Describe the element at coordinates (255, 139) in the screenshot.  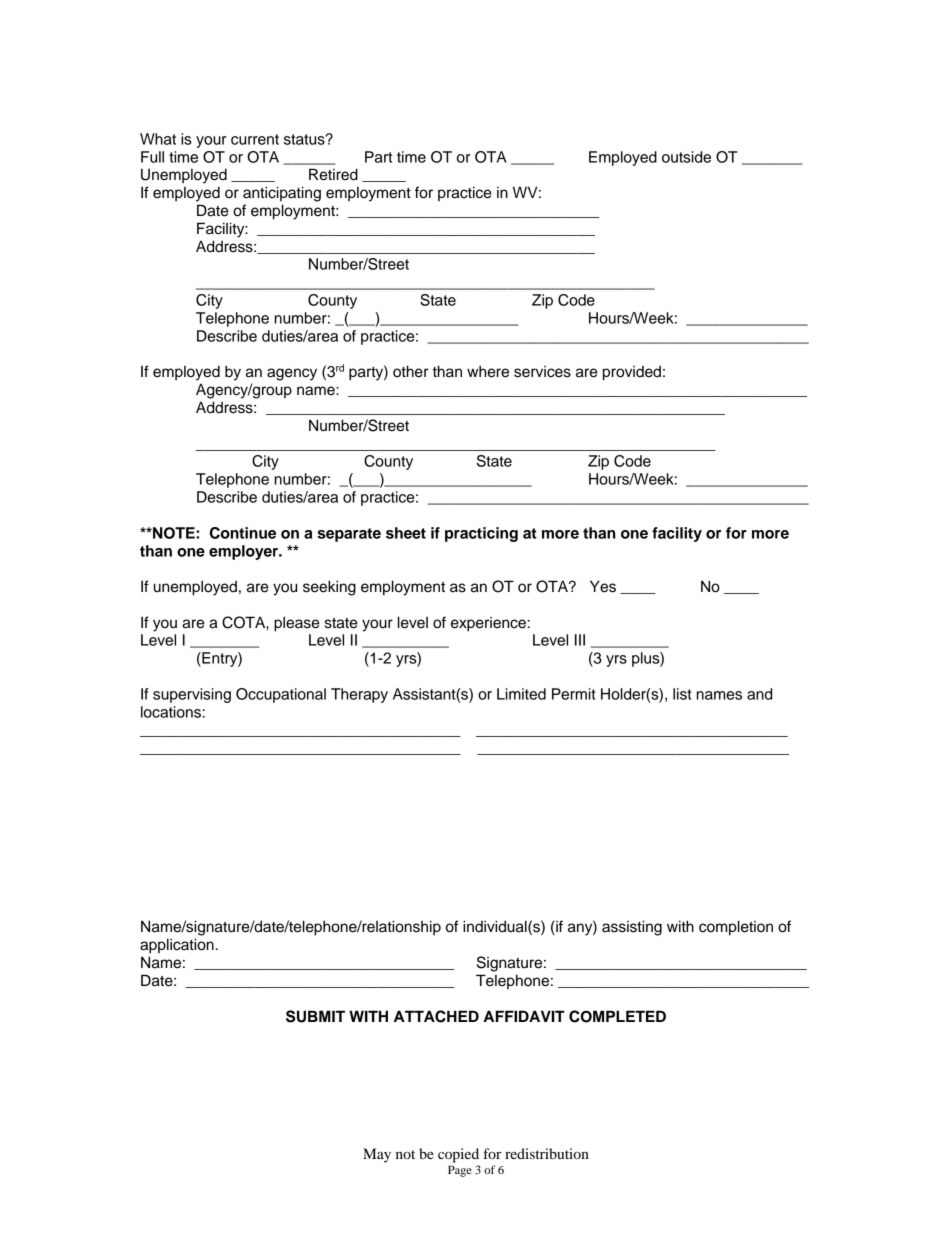
I see `current` at that location.
